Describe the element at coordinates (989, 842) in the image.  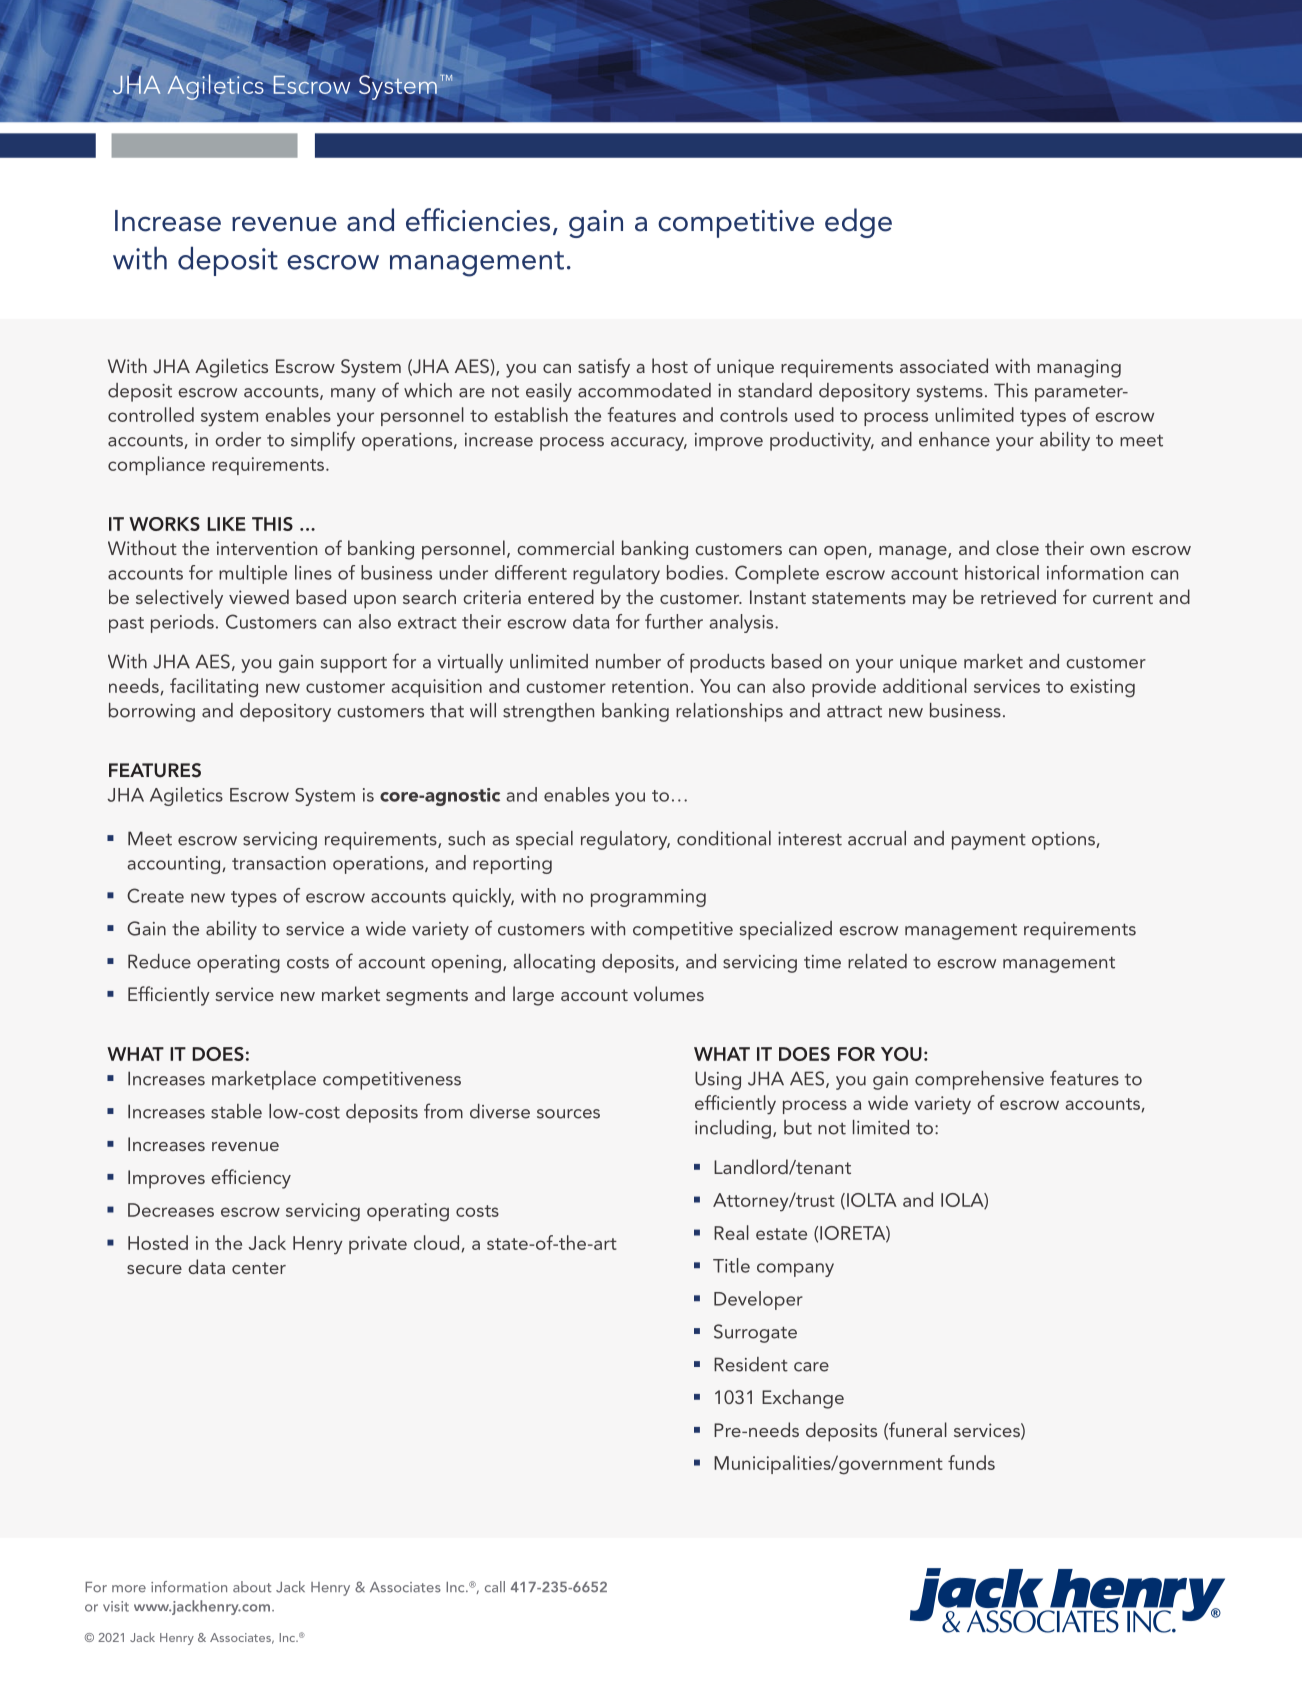
I see `payment` at that location.
